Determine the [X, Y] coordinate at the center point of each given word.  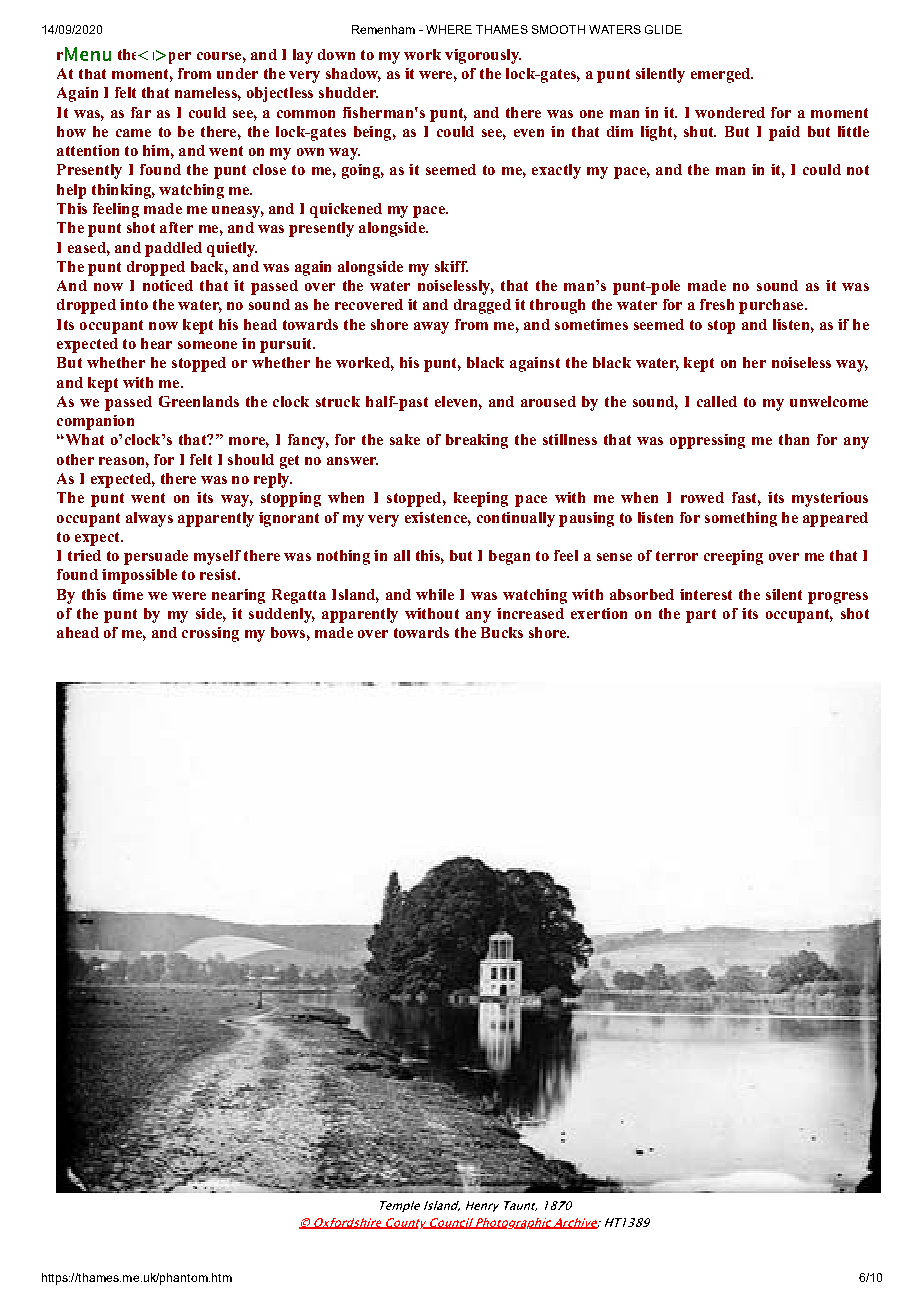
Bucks [502, 632]
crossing [210, 634]
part [701, 616]
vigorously [483, 56]
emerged [722, 75]
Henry [482, 1206]
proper [166, 57]
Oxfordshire [348, 1223]
